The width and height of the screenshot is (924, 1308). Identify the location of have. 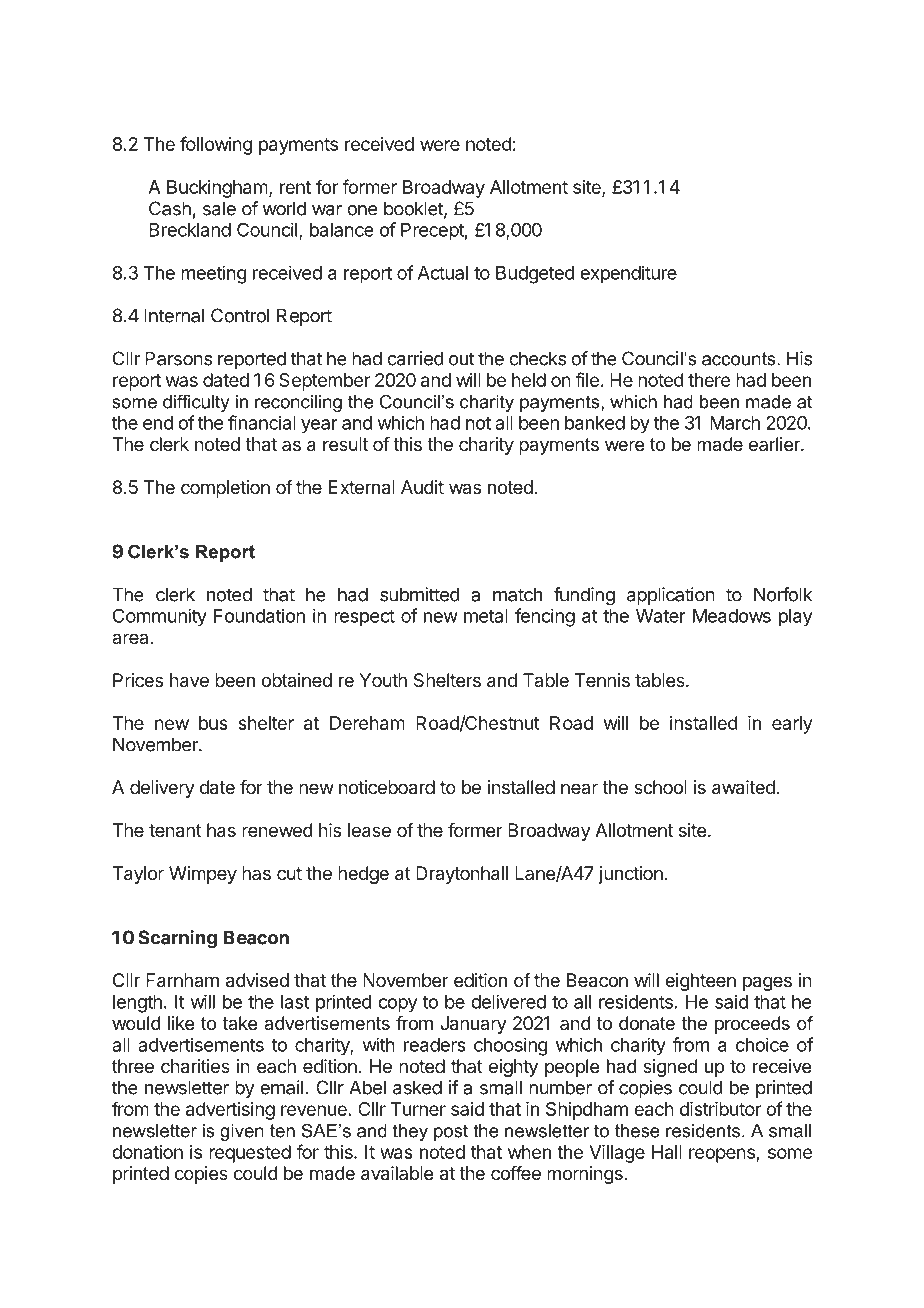
(189, 680).
